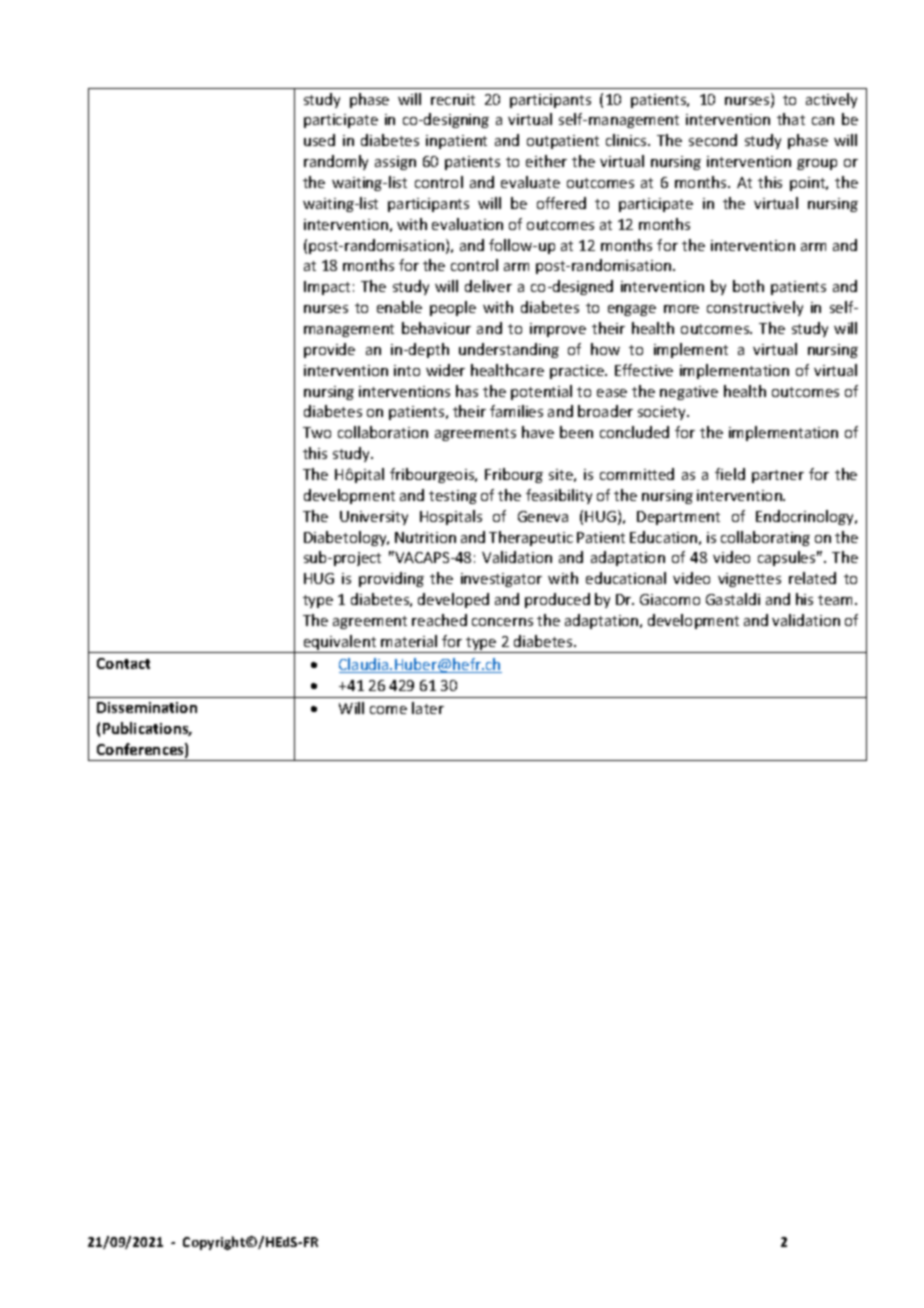 This screenshot has width=924, height=1308. I want to click on Giacomo, so click(670, 599).
